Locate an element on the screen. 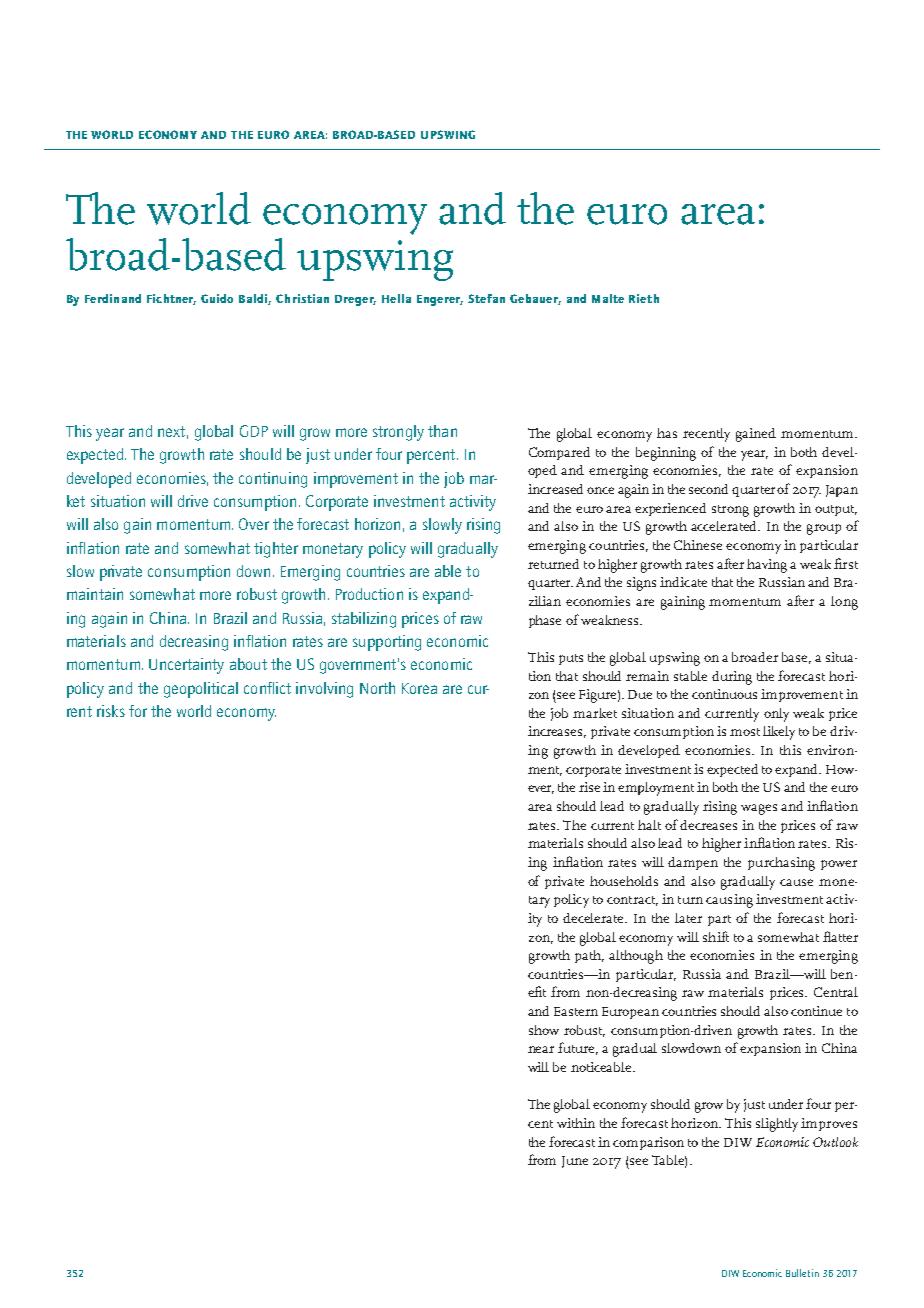 This screenshot has width=924, height=1308. shift is located at coordinates (716, 936).
